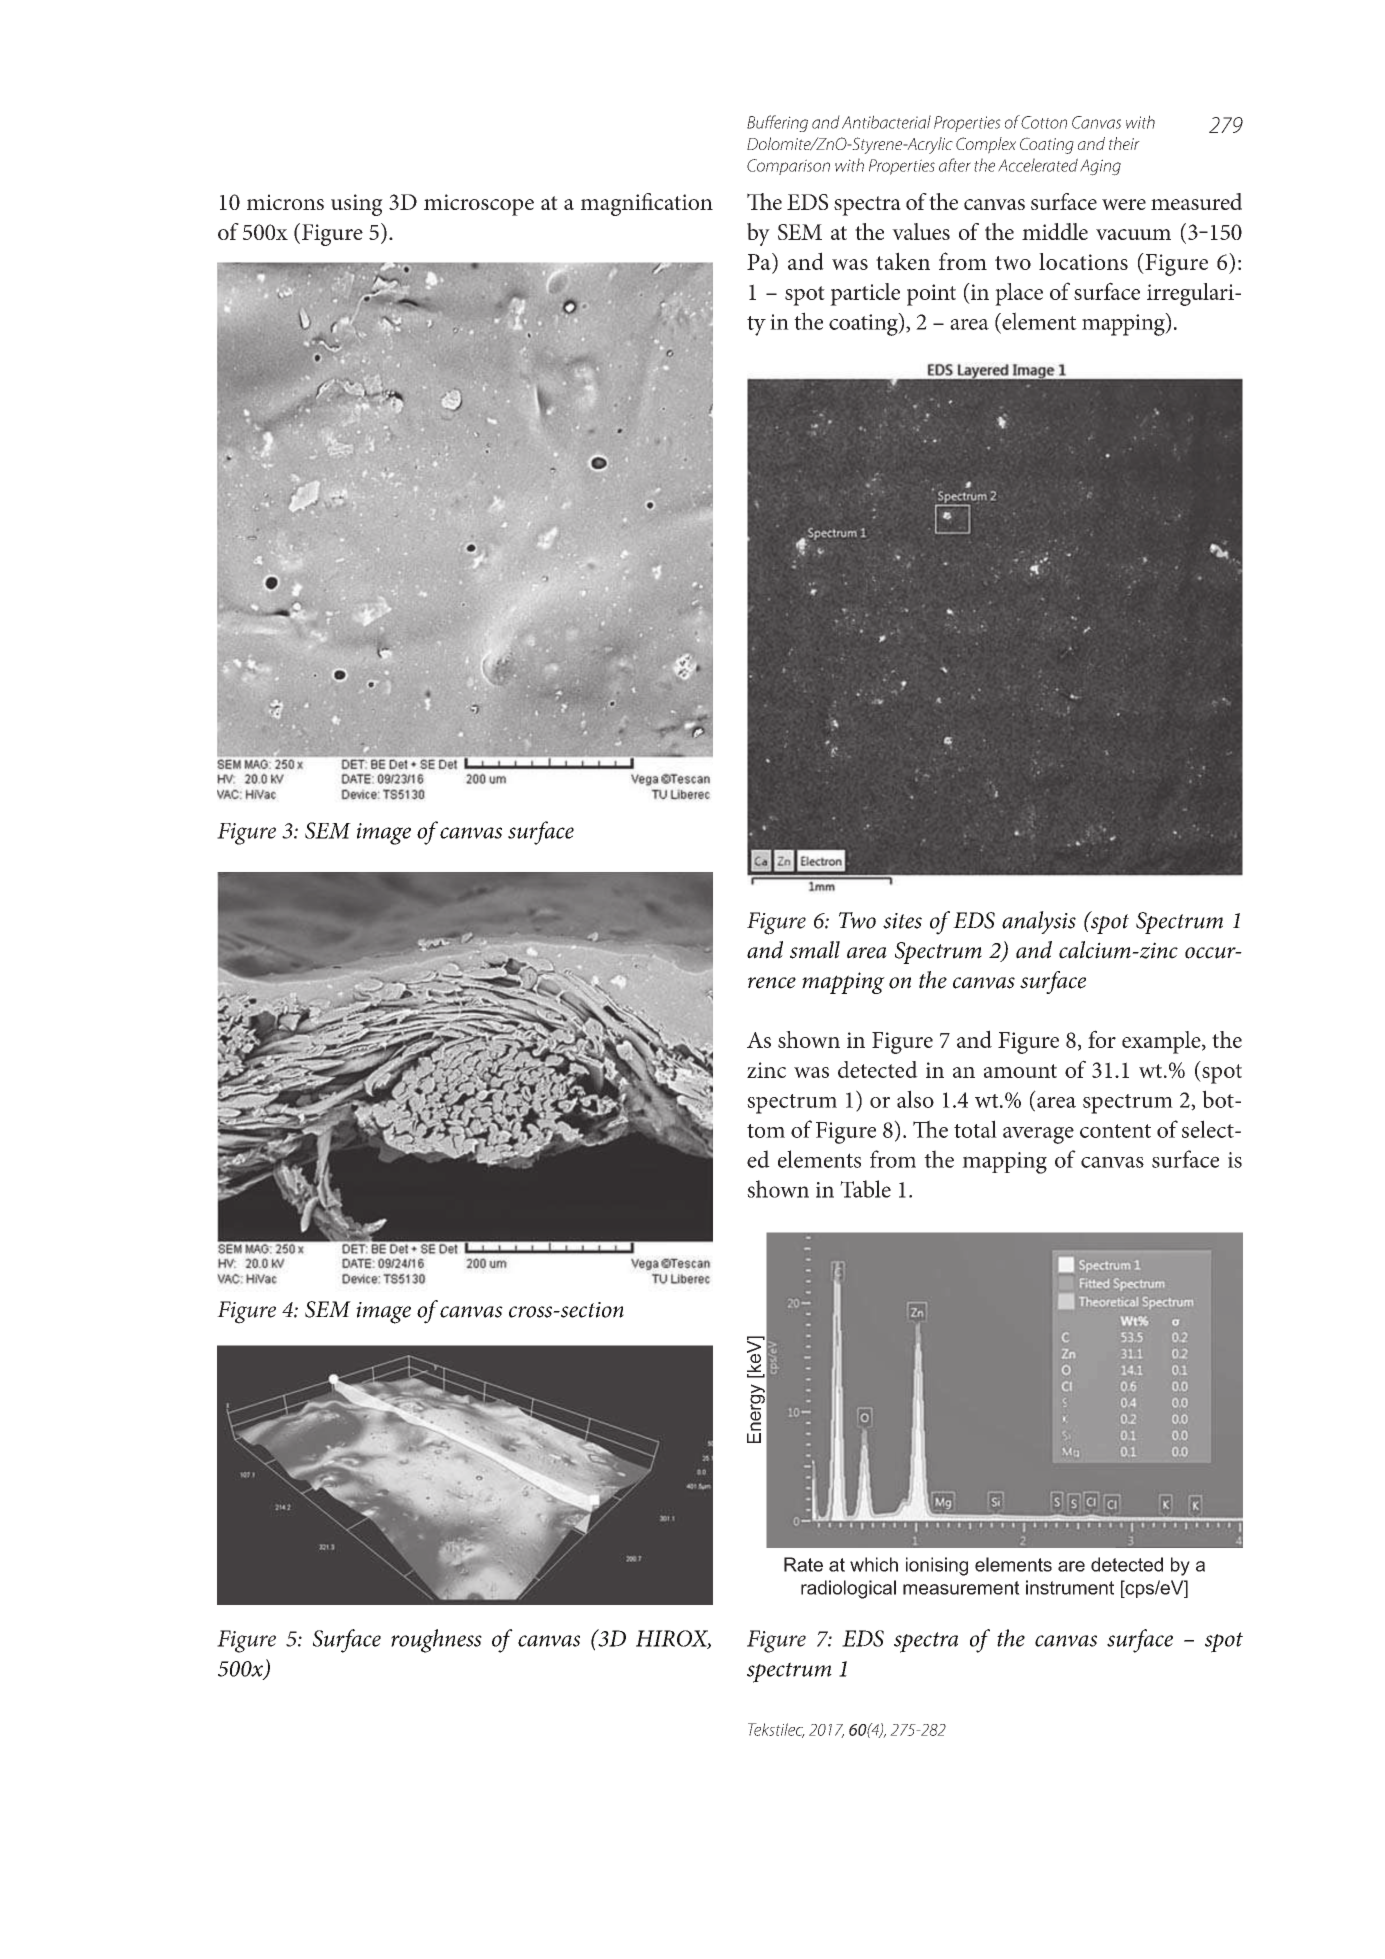 The height and width of the document is (1959, 1385). What do you see at coordinates (865, 1189) in the document?
I see `Table` at bounding box center [865, 1189].
